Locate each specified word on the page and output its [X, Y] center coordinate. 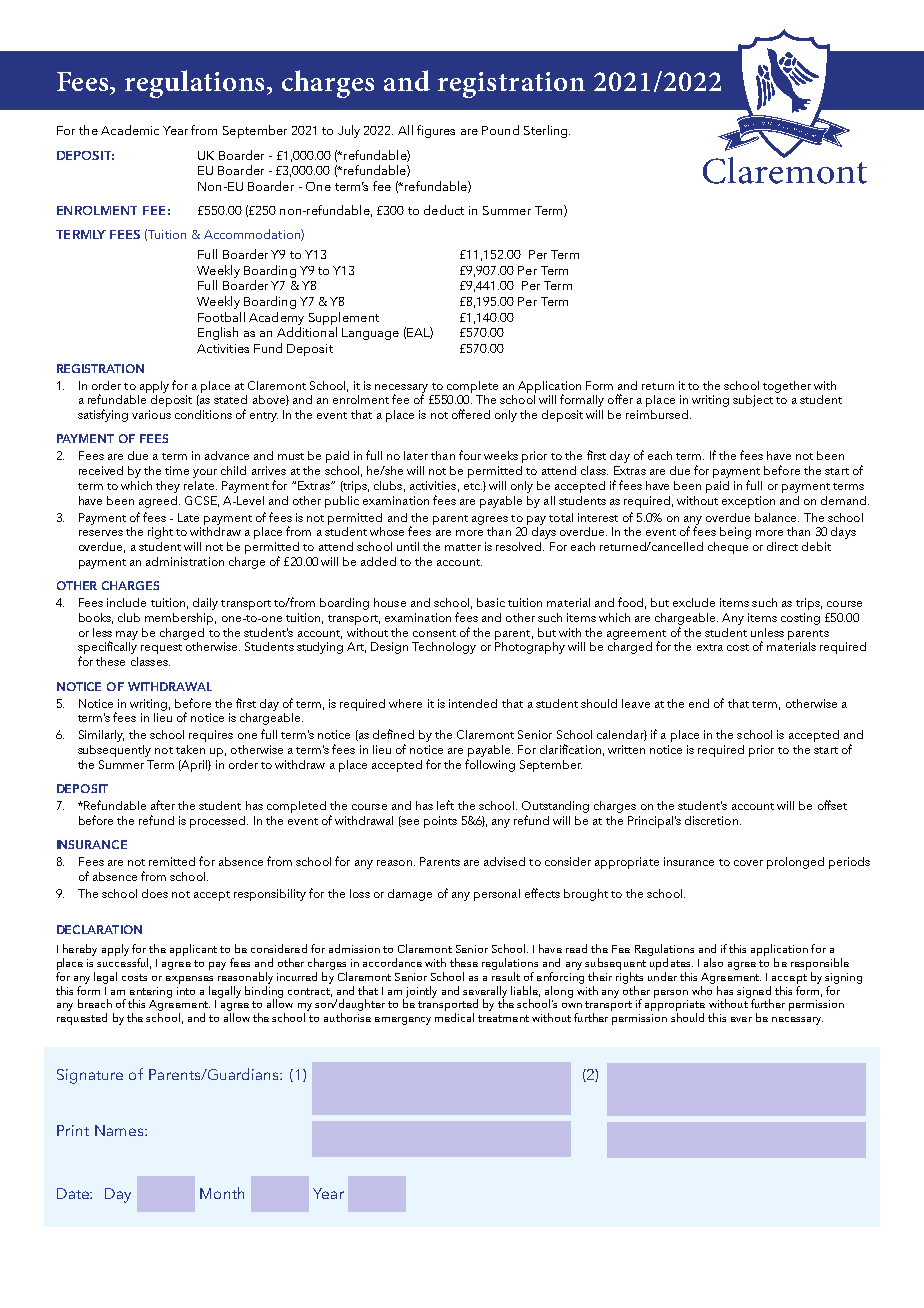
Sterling [547, 131]
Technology [444, 648]
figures [436, 131]
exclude [694, 602]
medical [454, 1017]
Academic [130, 130]
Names [119, 1130]
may [127, 635]
